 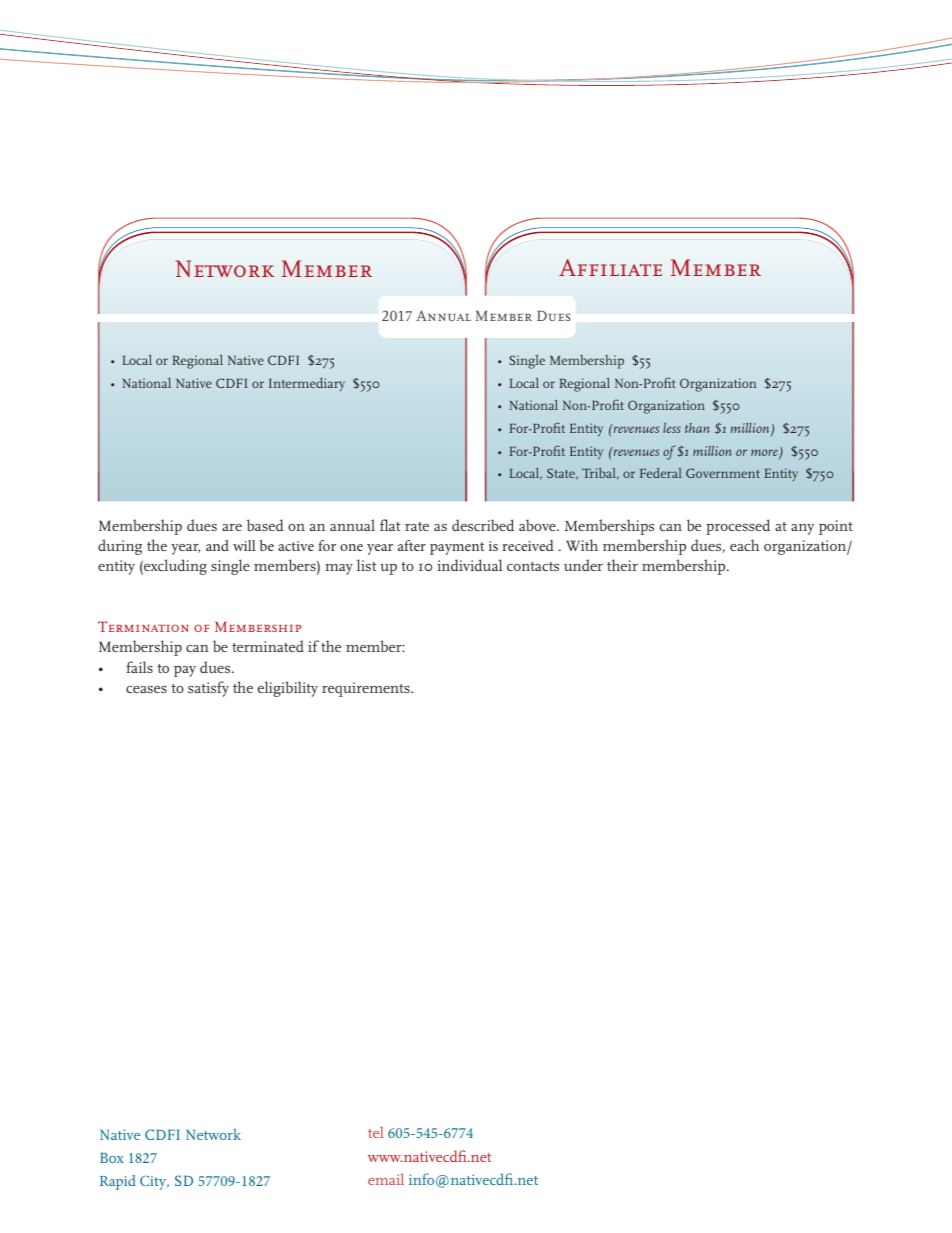 I want to click on tel, so click(x=376, y=1132).
